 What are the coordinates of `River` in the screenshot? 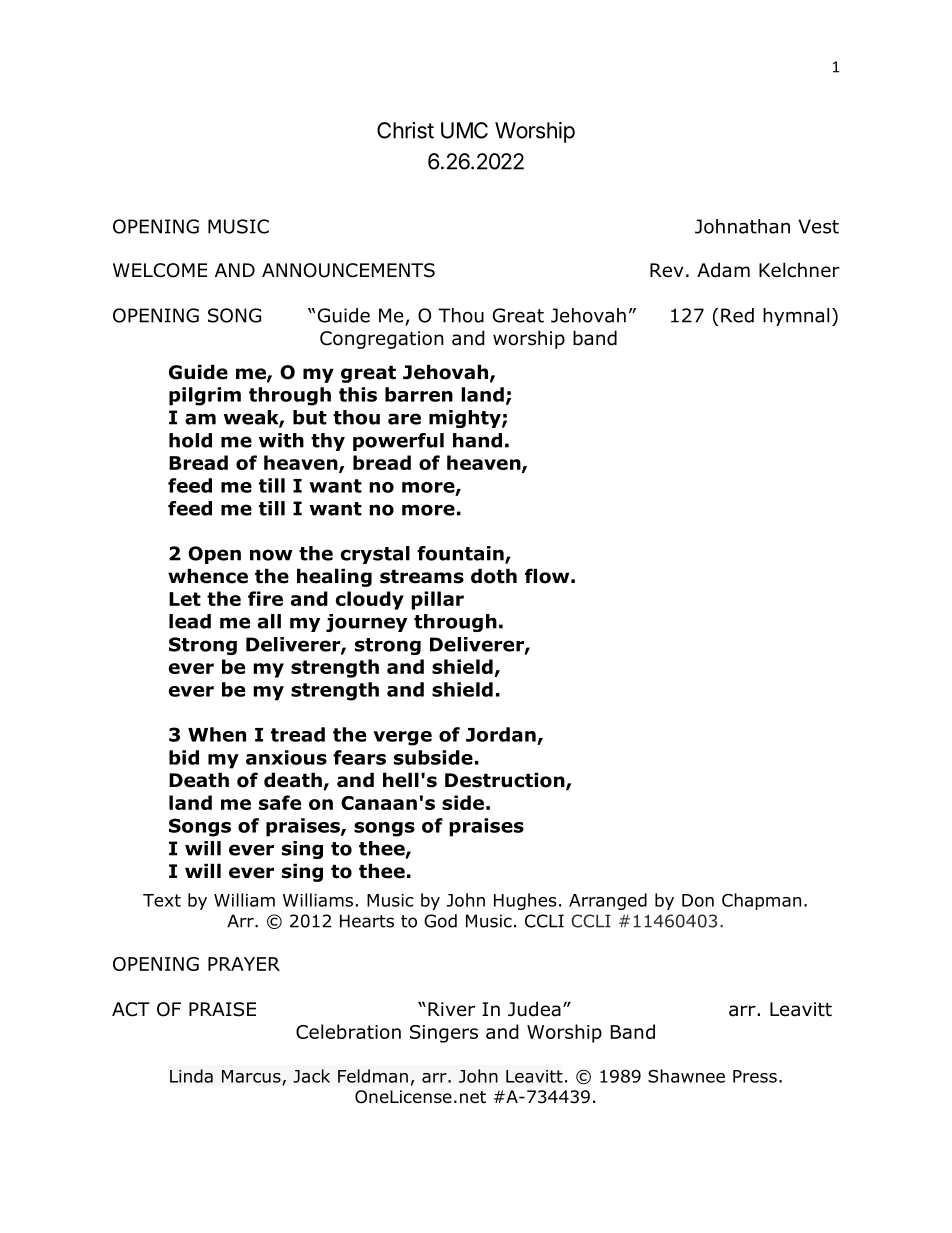 It's located at (451, 1009).
